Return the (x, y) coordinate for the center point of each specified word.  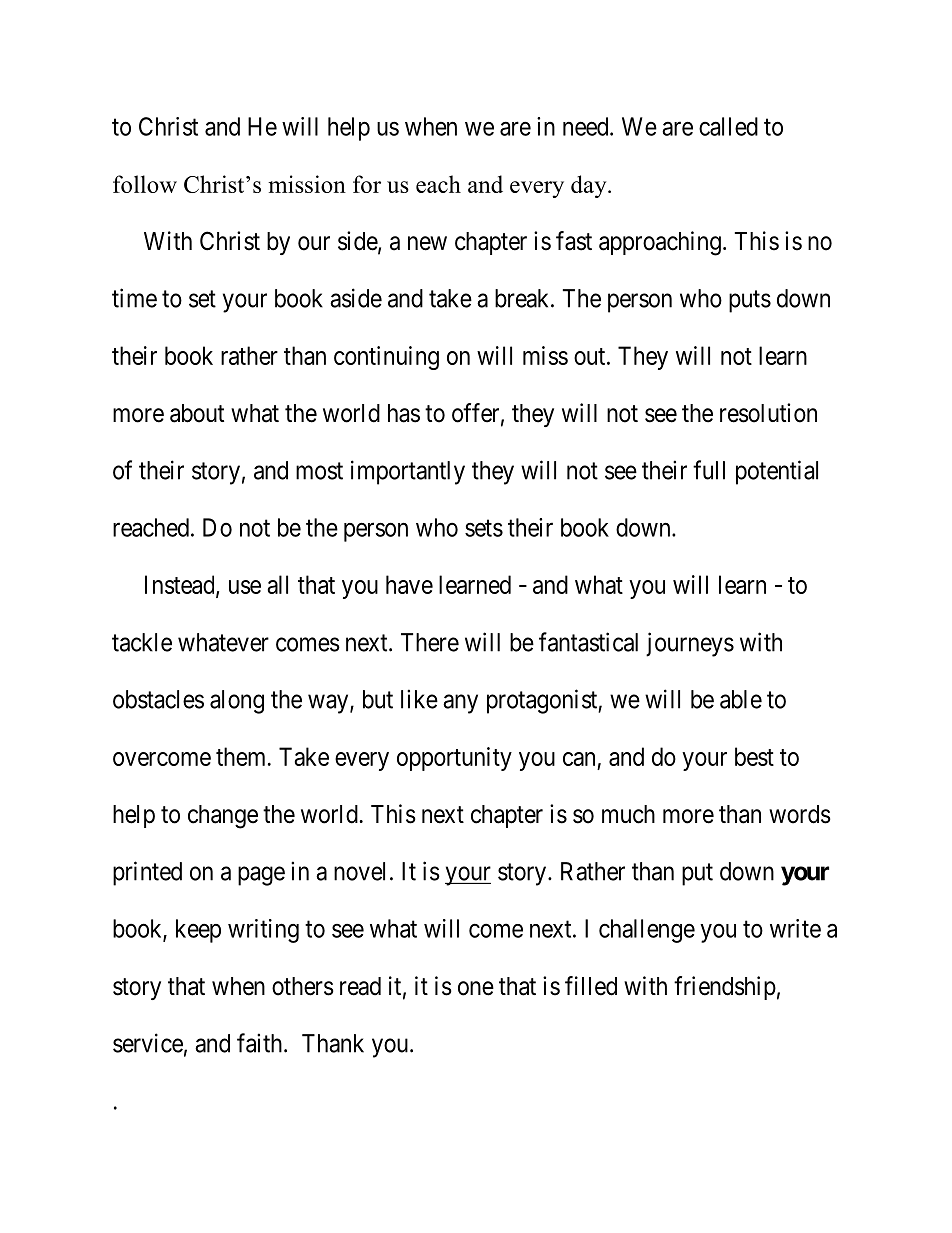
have (409, 584)
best (754, 756)
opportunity (454, 759)
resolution (768, 413)
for (367, 184)
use (245, 587)
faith (261, 1043)
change (223, 817)
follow (145, 184)
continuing (386, 358)
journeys (690, 644)
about (197, 413)
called (728, 126)
